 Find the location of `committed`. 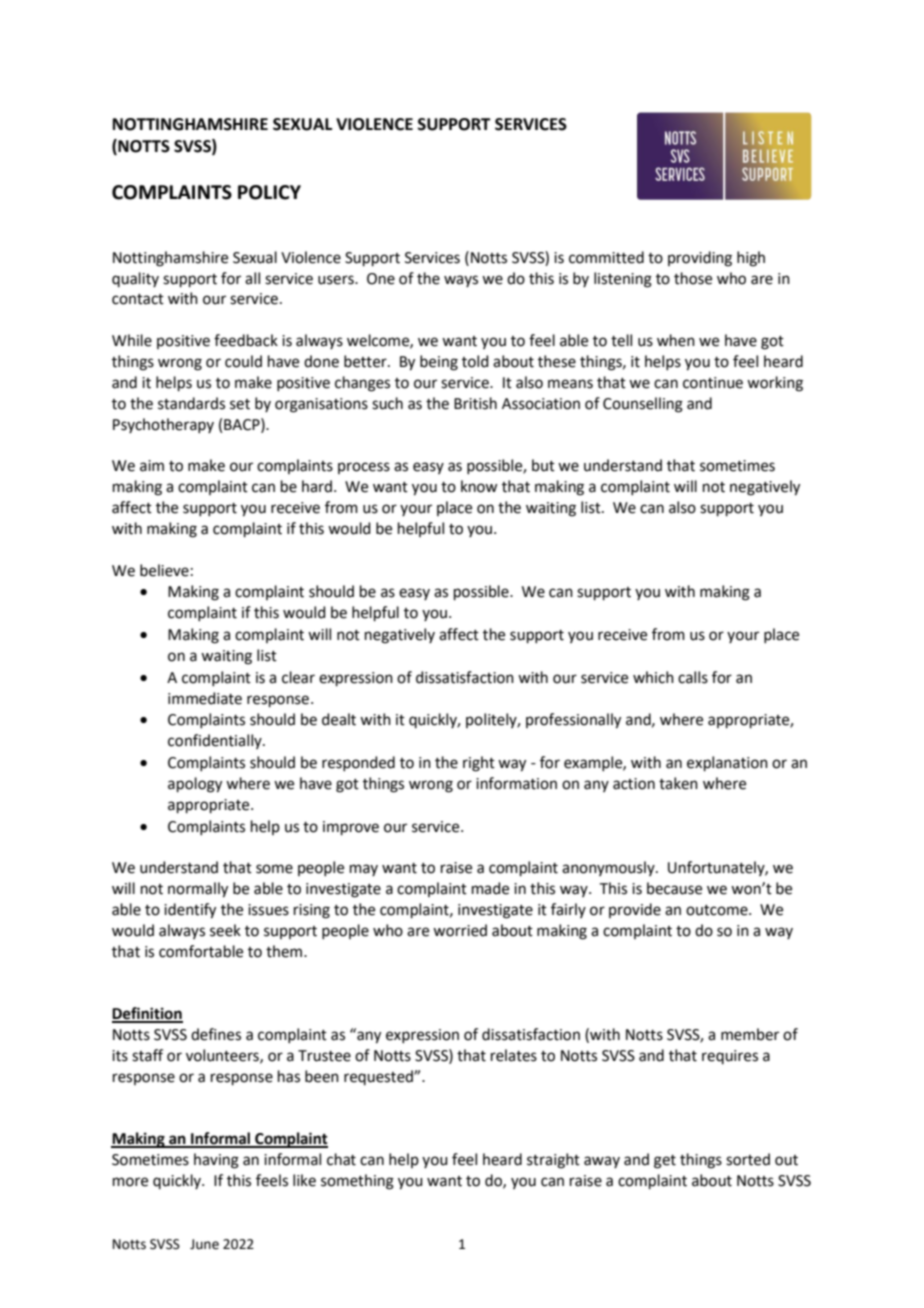

committed is located at coordinates (606, 257).
